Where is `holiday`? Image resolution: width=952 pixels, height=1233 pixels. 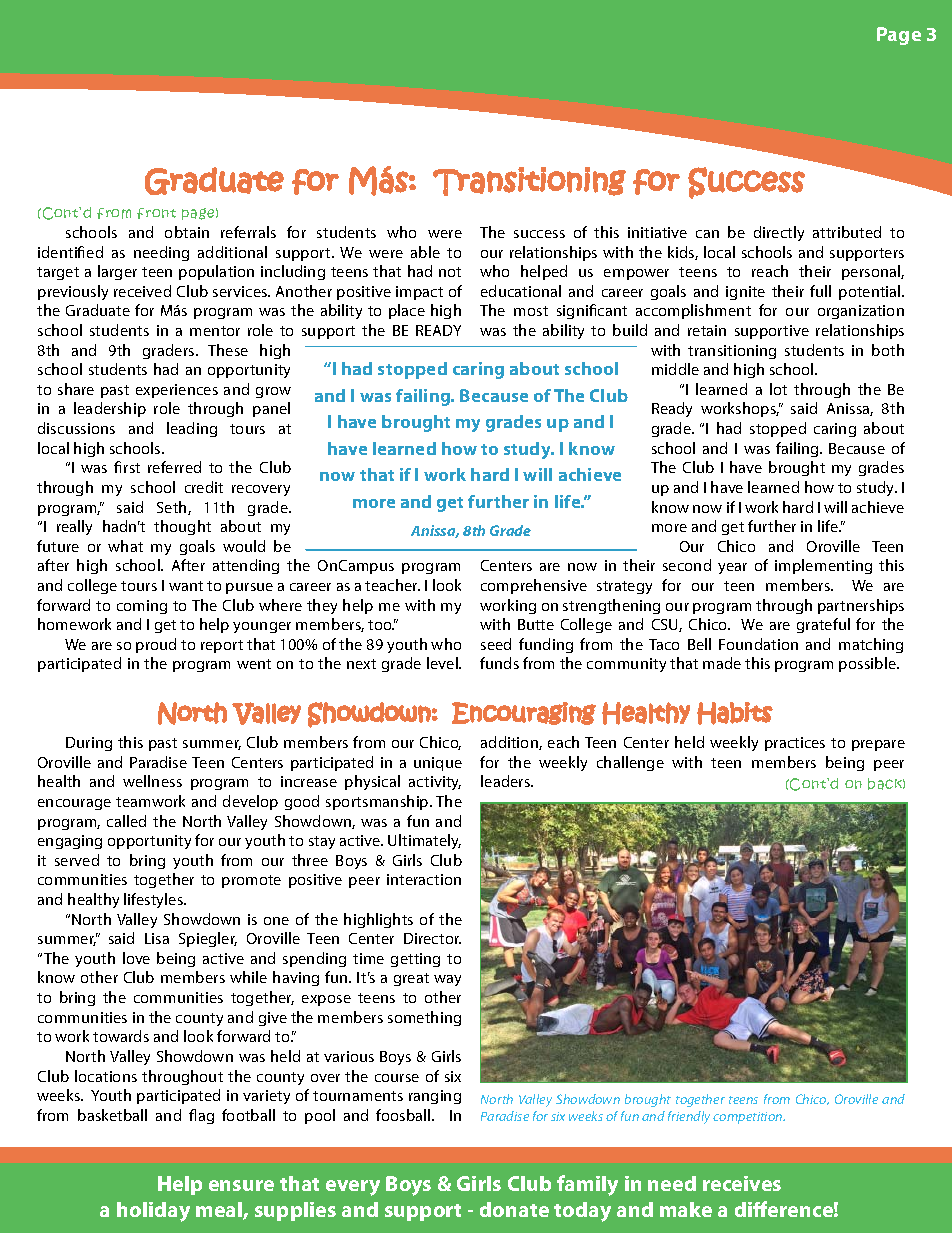 holiday is located at coordinates (153, 1212).
